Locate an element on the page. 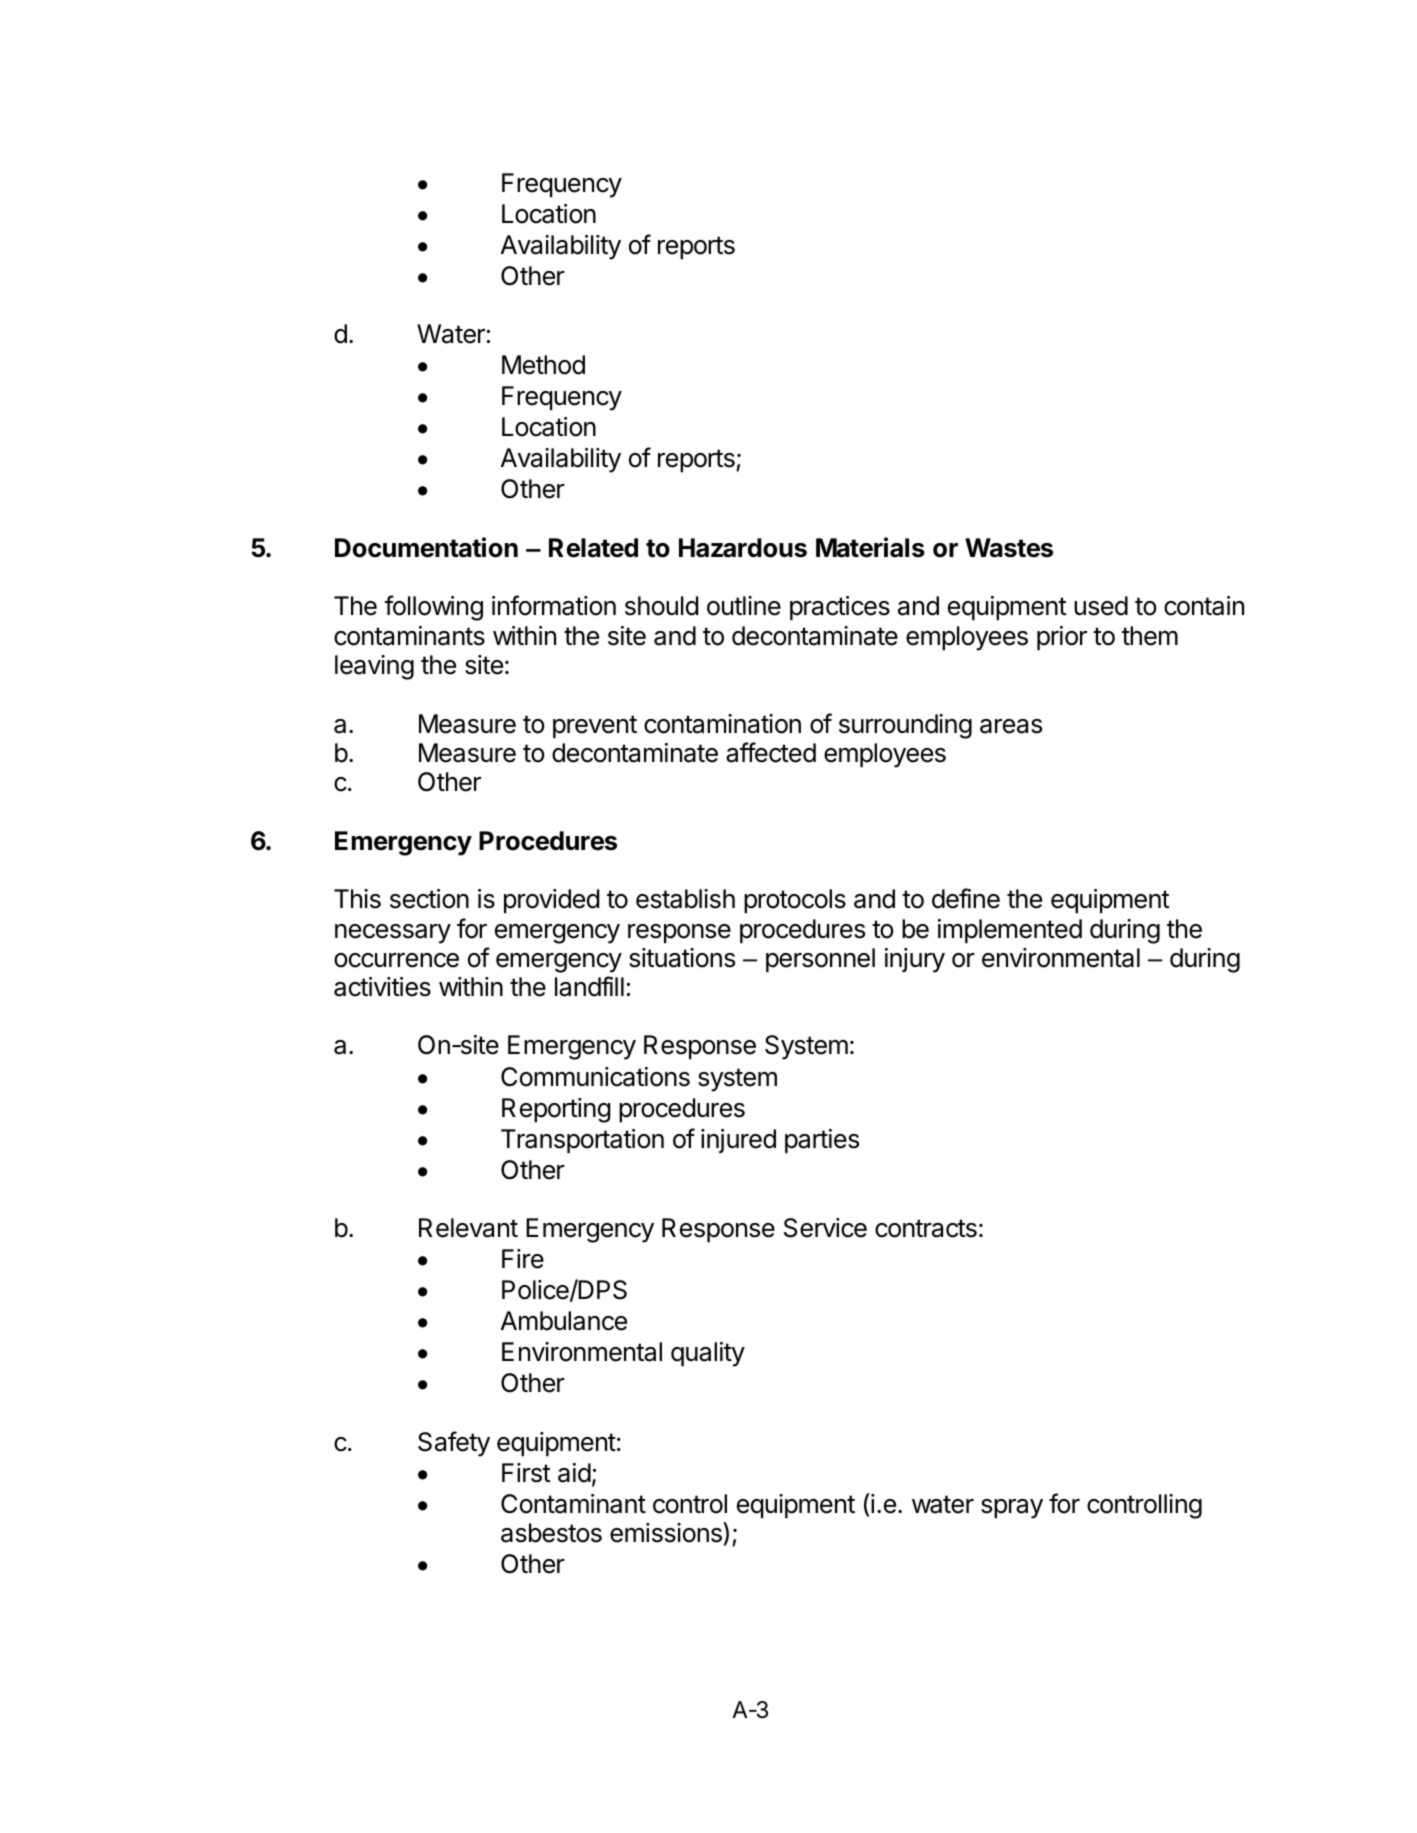  parties is located at coordinates (822, 1141).
